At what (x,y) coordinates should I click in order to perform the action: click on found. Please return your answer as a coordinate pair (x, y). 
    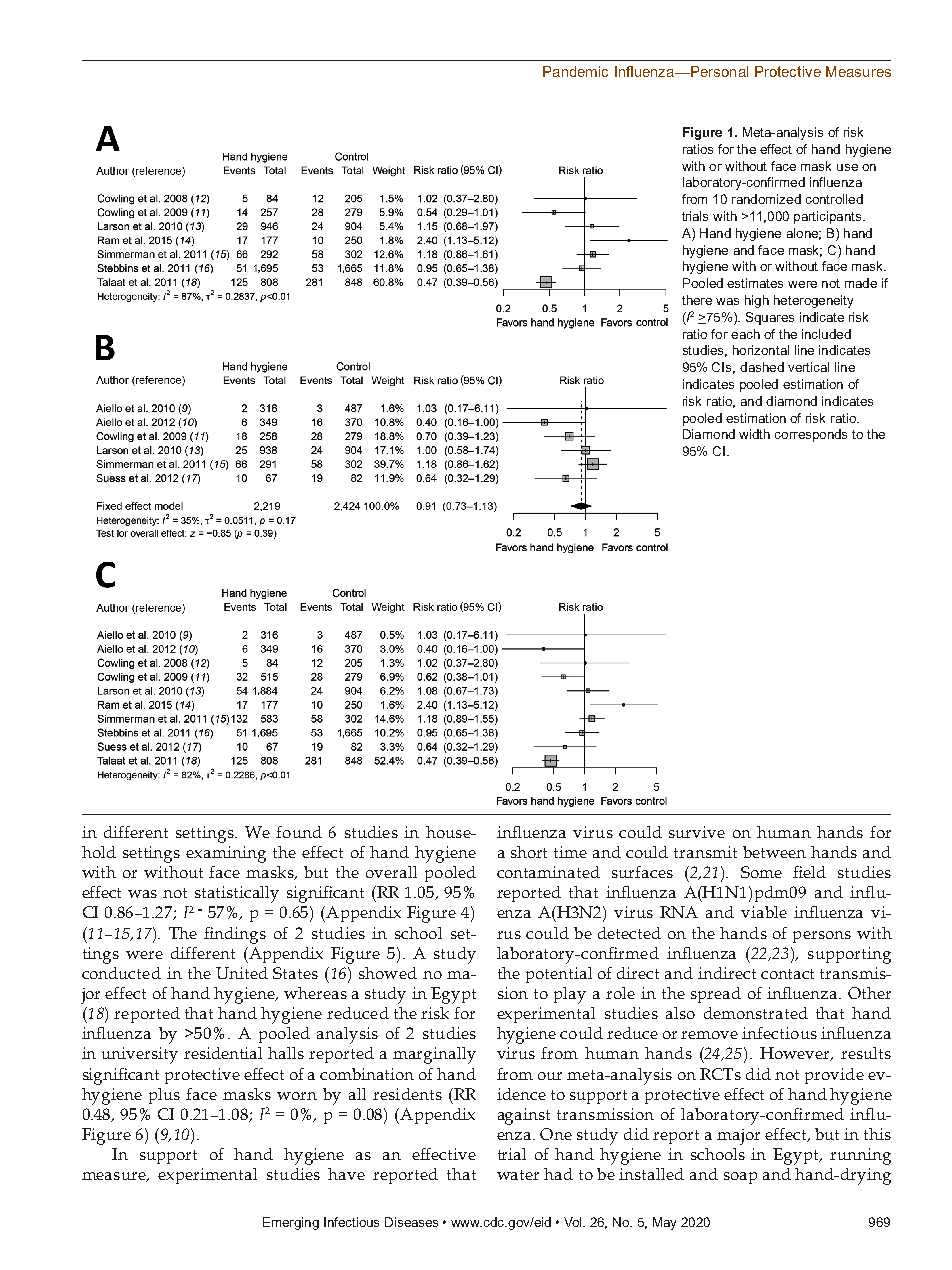
    Looking at the image, I should click on (299, 832).
